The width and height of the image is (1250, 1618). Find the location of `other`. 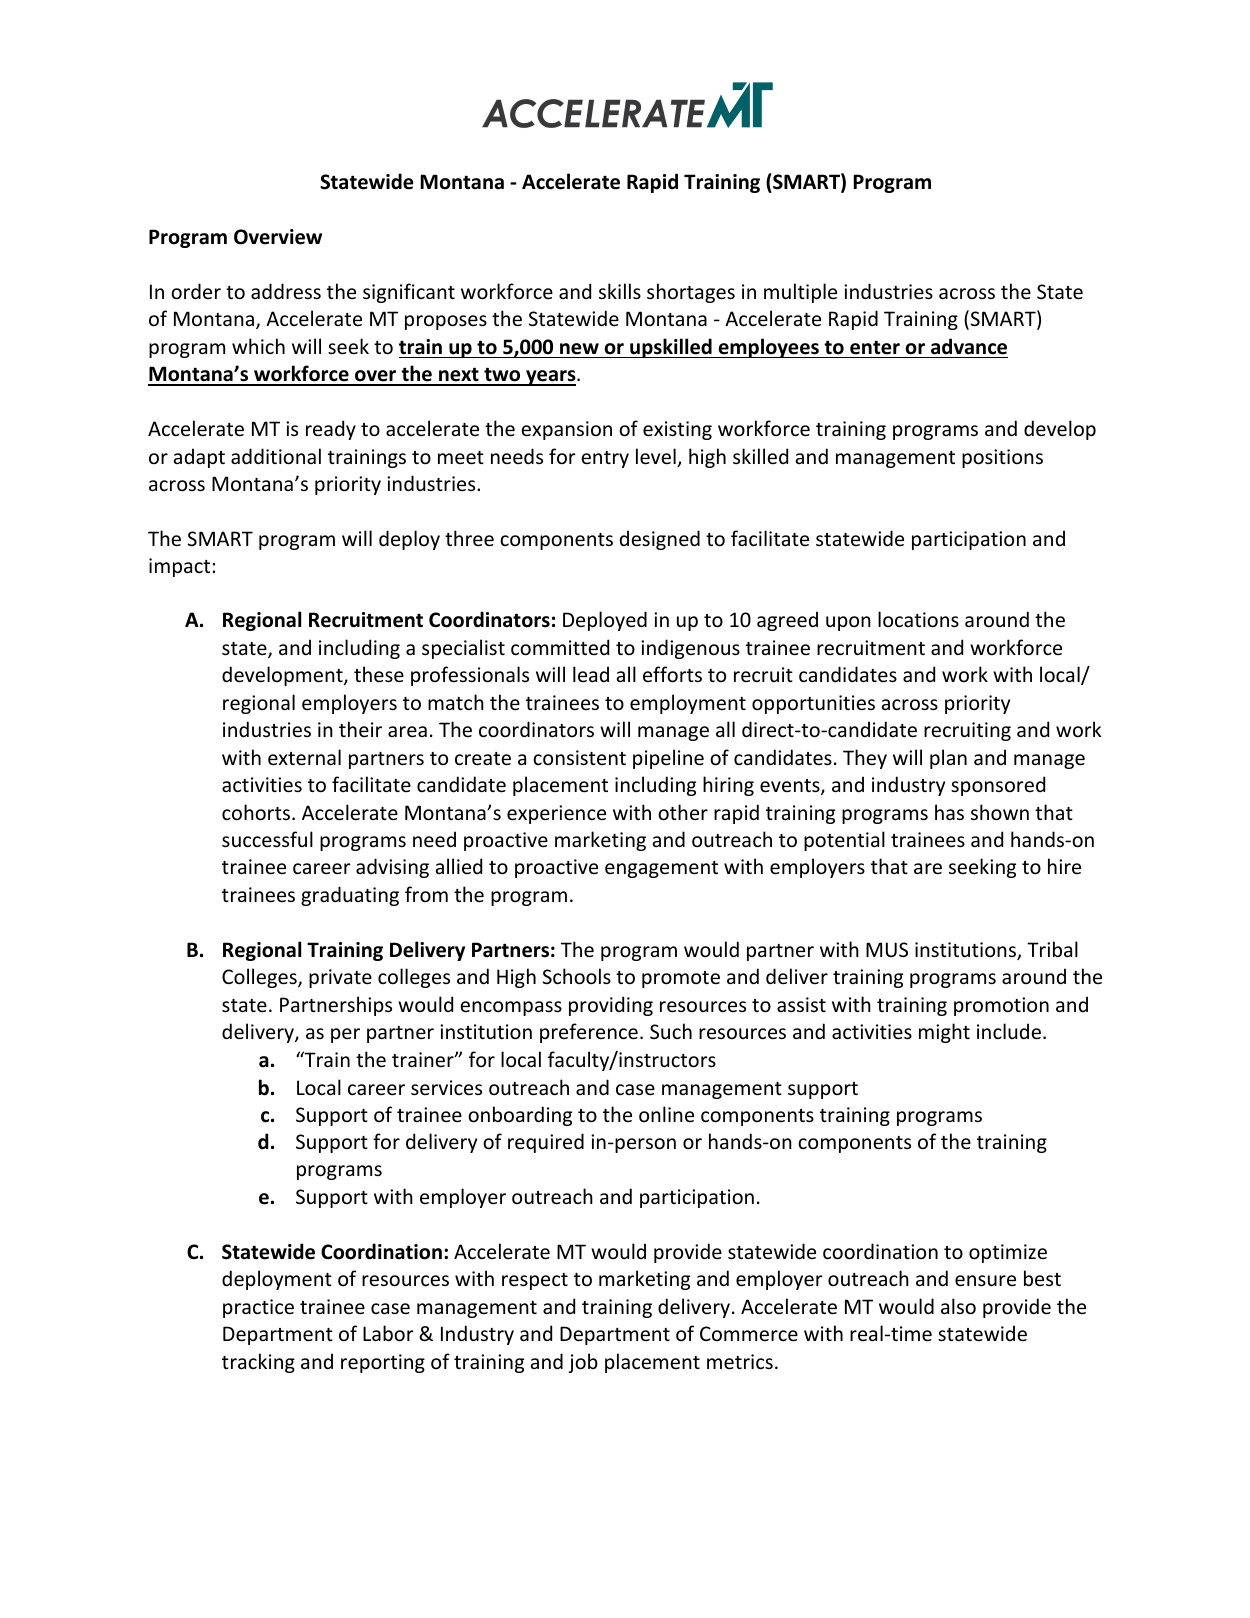

other is located at coordinates (683, 812).
